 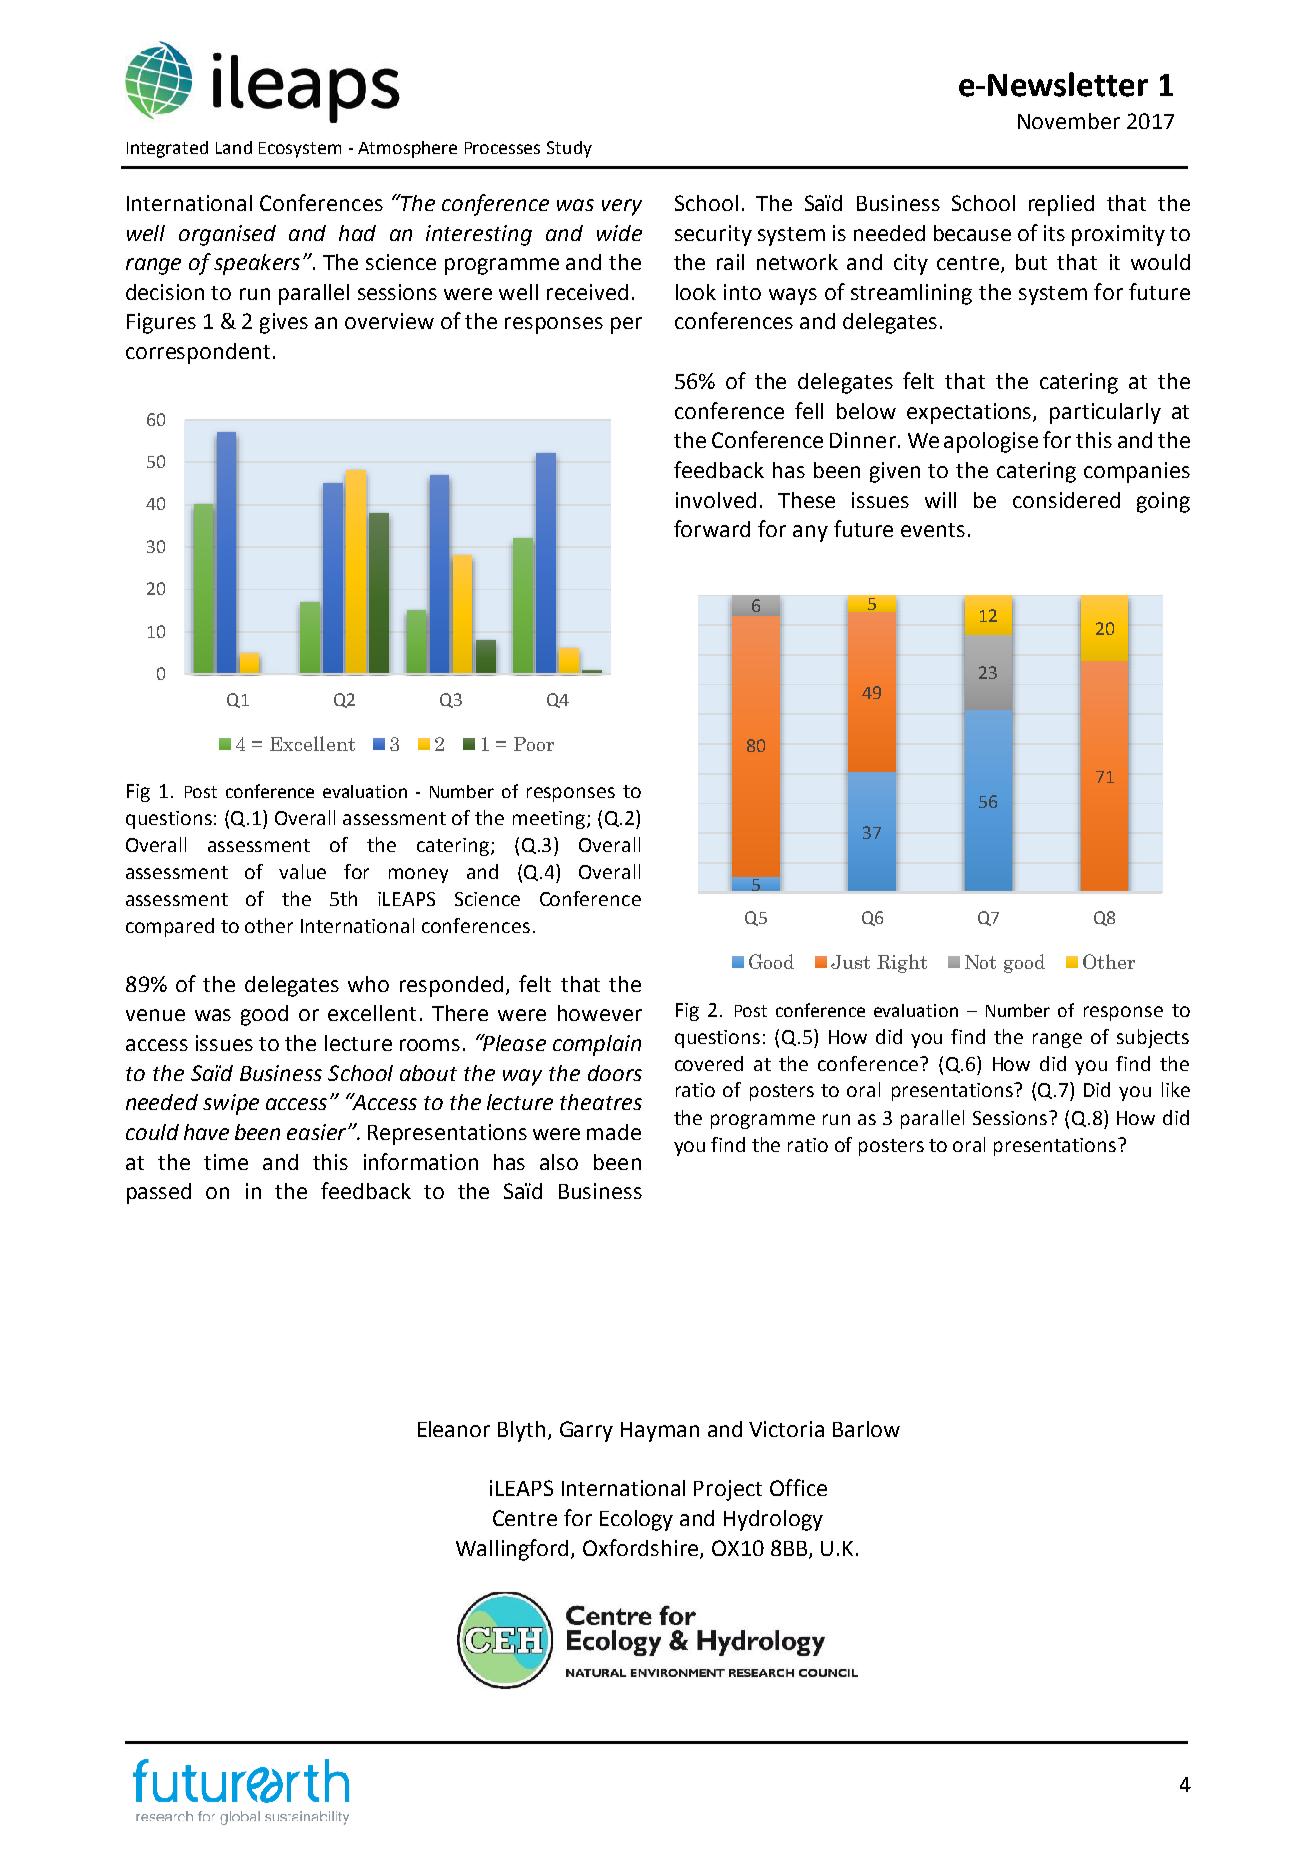 What do you see at coordinates (549, 820) in the image?
I see `meeting` at bounding box center [549, 820].
